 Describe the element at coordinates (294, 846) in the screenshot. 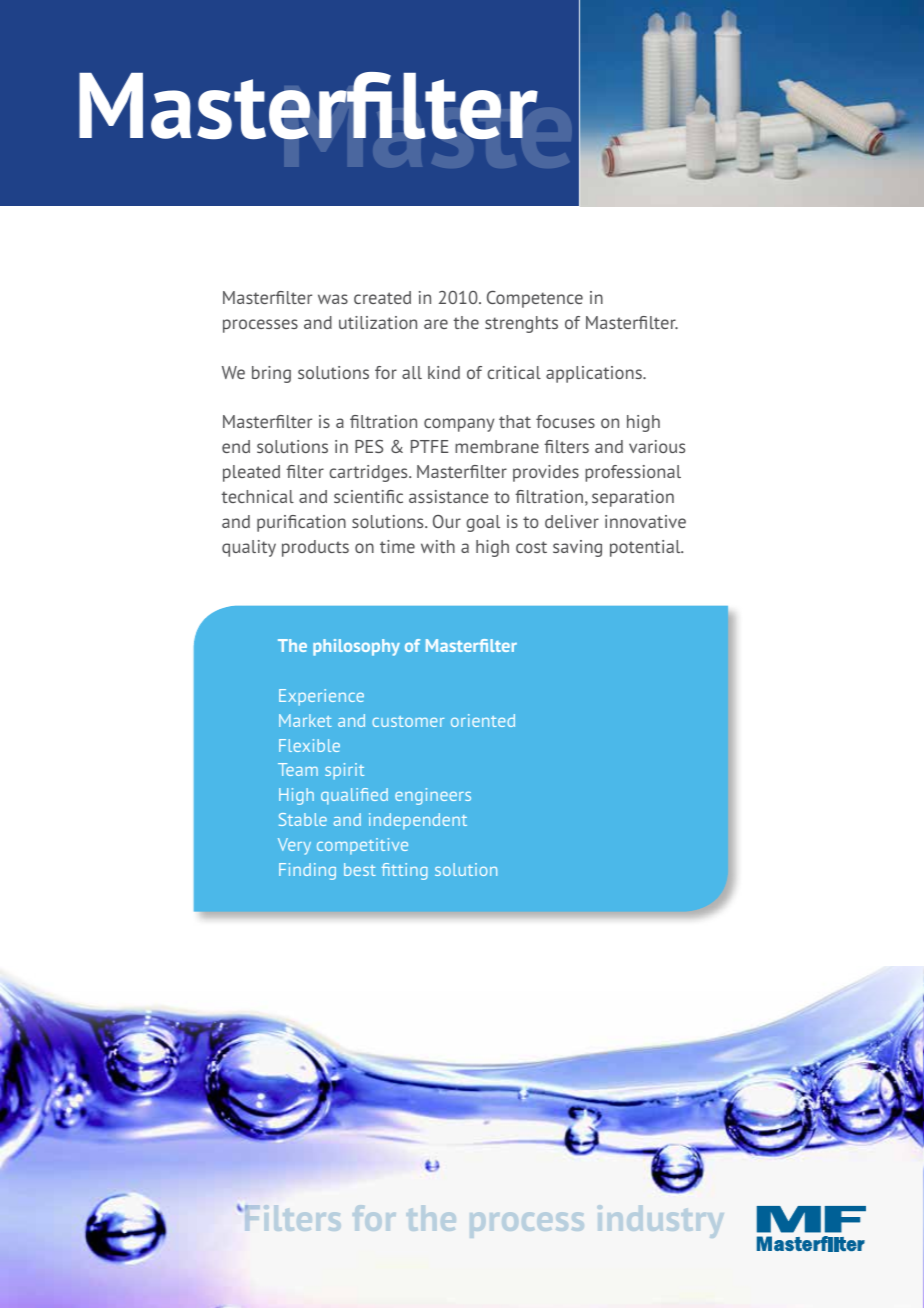

I see `Very` at that location.
